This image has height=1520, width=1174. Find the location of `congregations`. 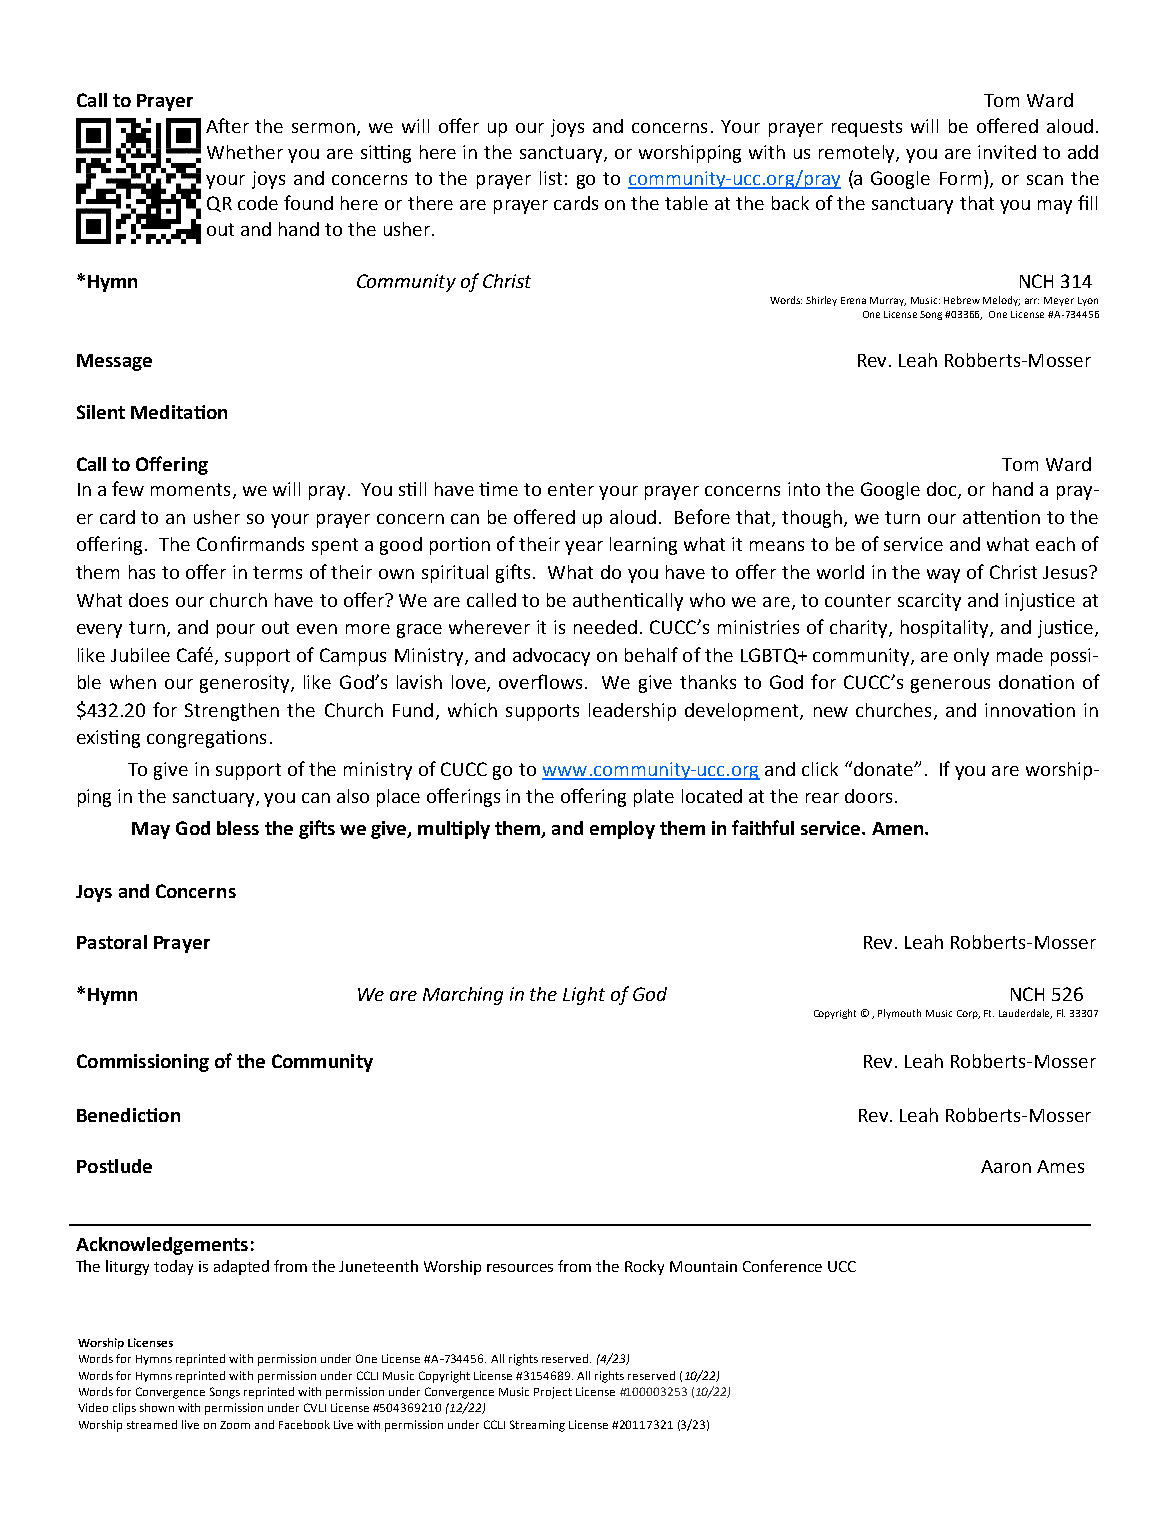

congregations is located at coordinates (206, 739).
